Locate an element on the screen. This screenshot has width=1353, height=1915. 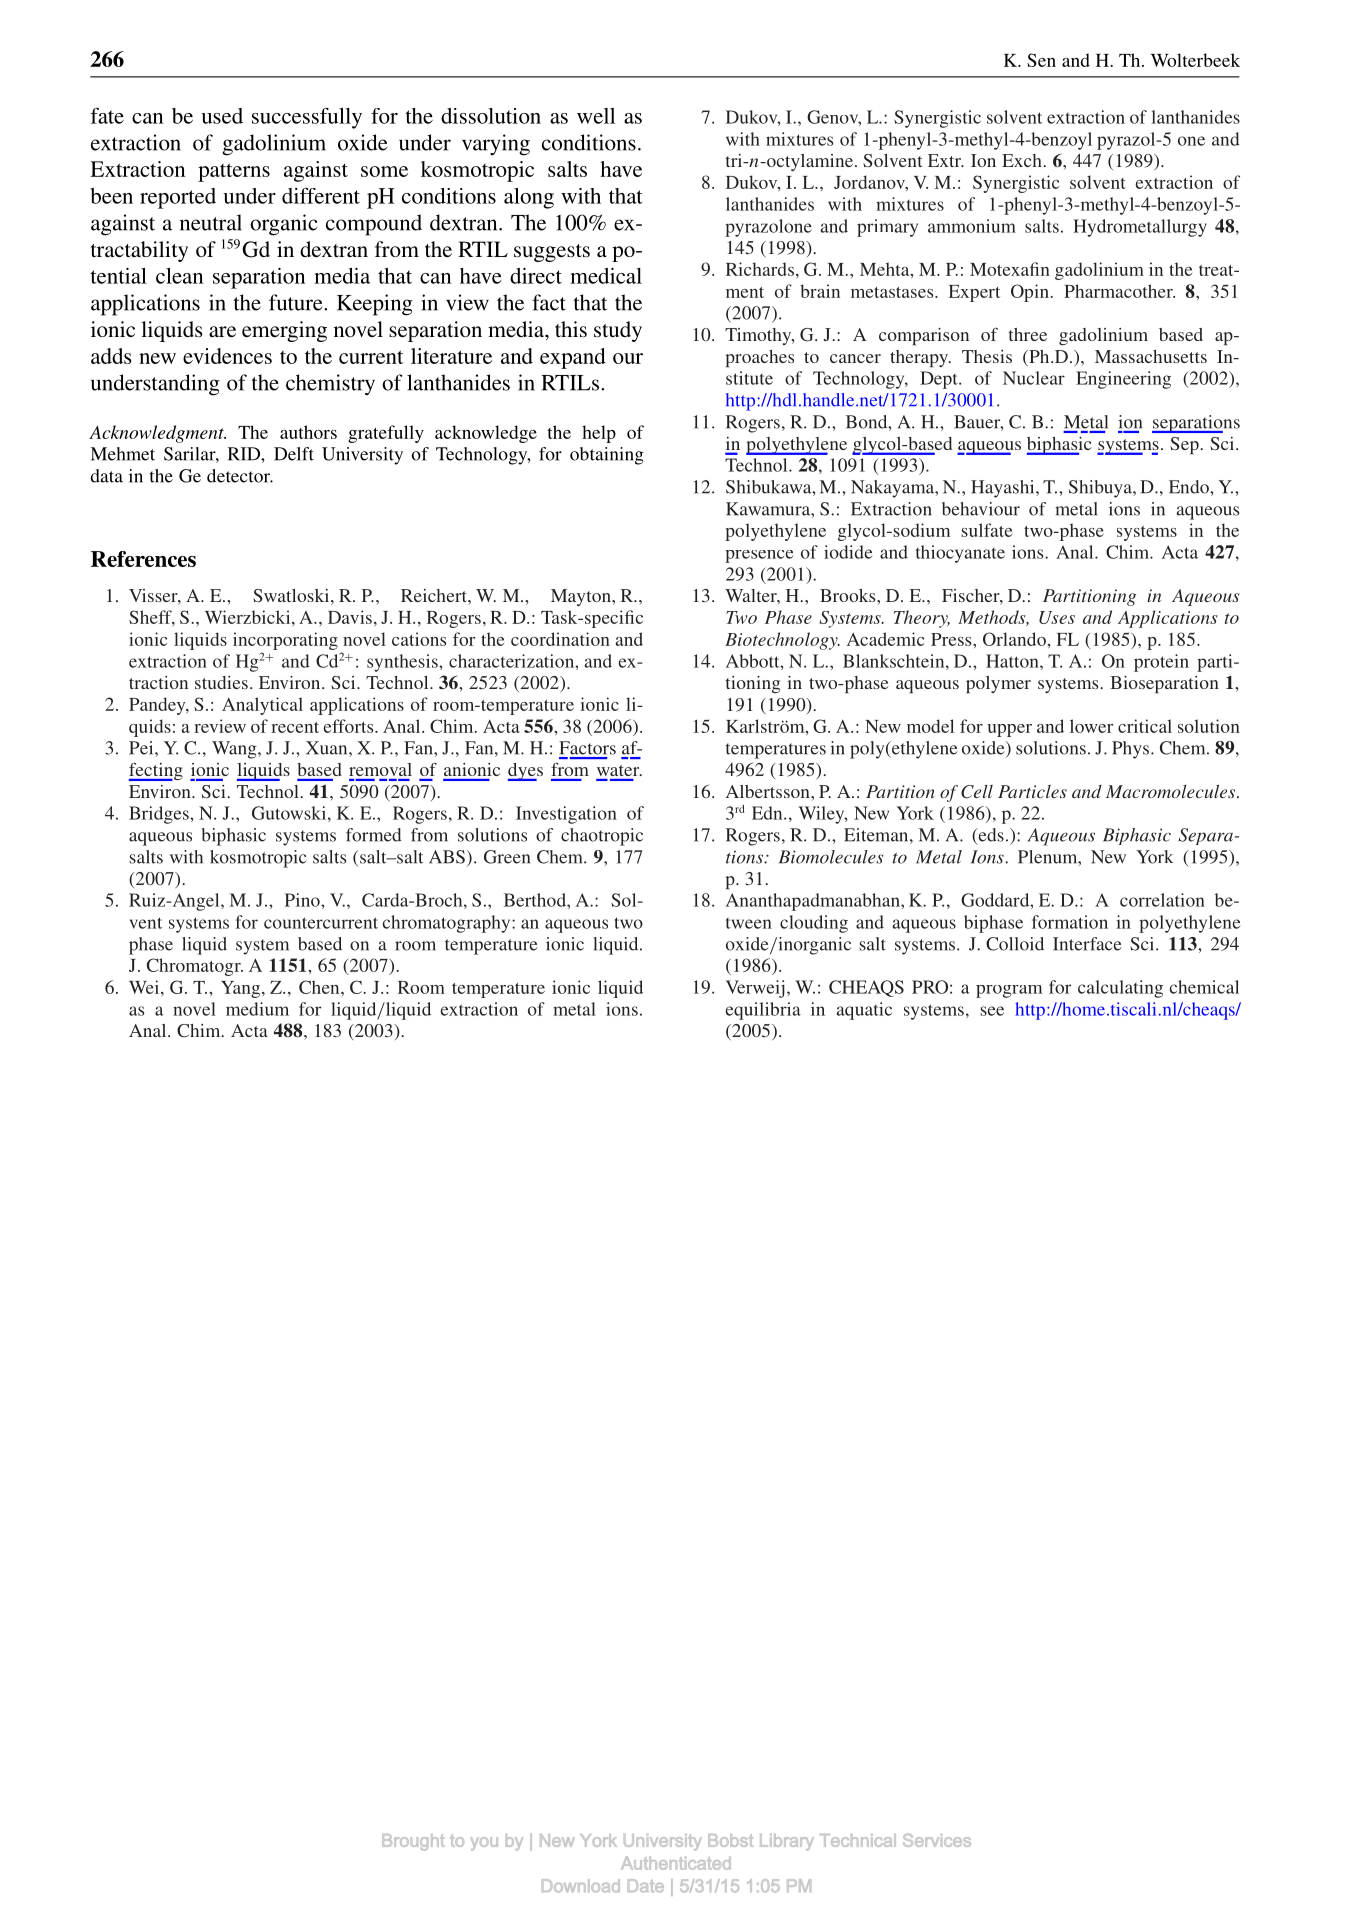
well is located at coordinates (596, 116).
